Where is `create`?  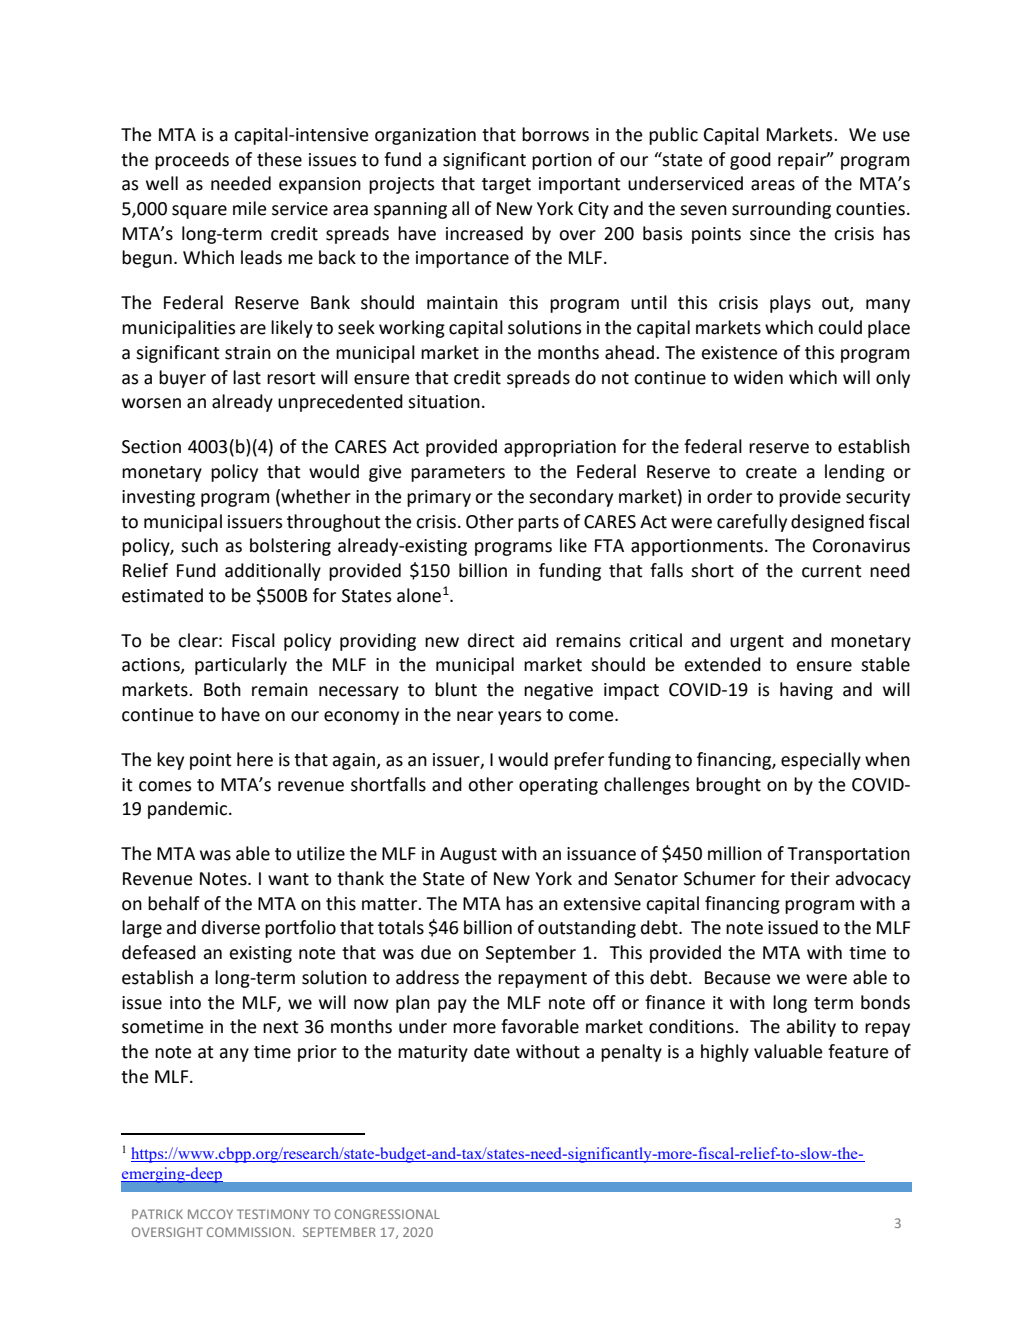 create is located at coordinates (771, 472).
